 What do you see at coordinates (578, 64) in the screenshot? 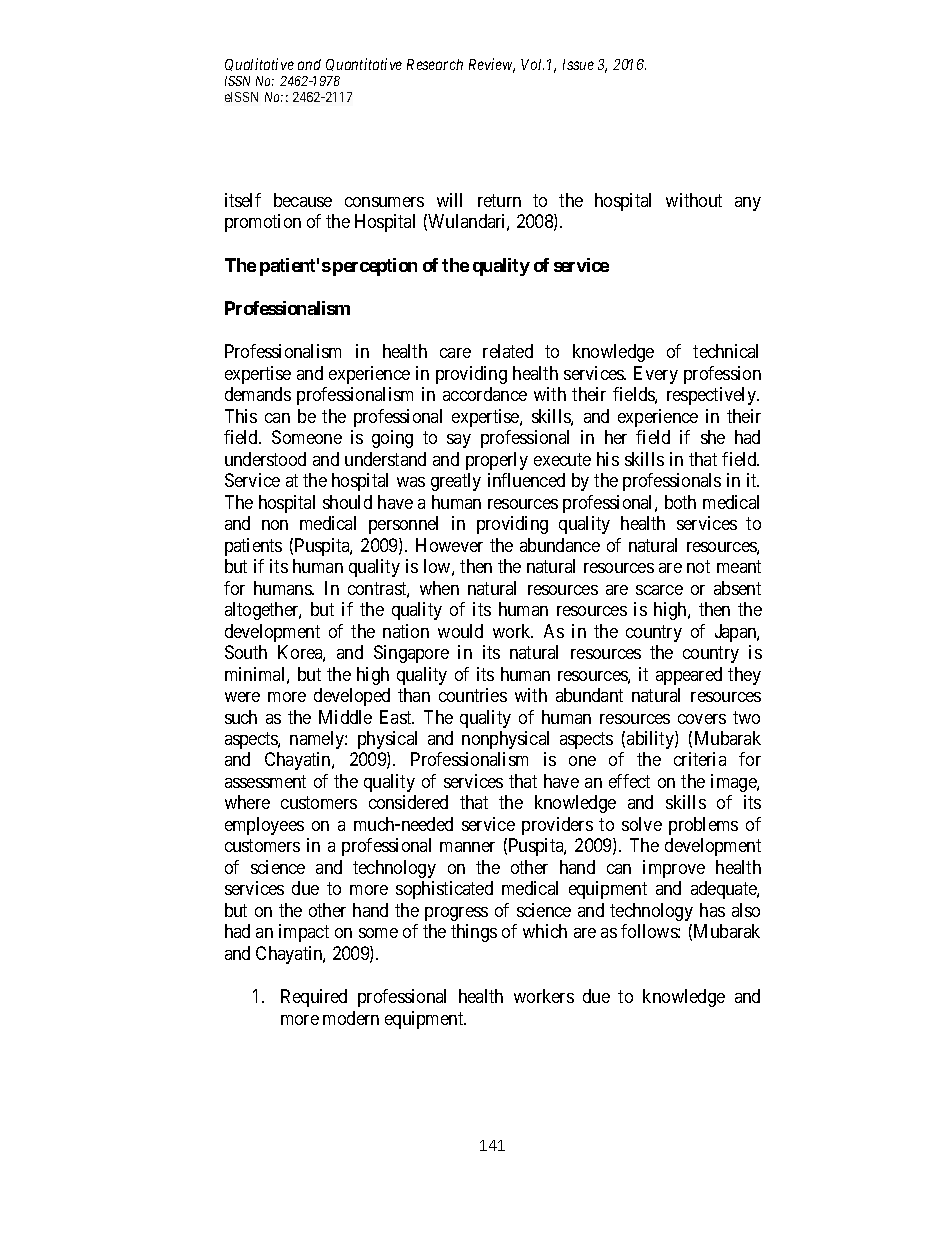
I see `Issue` at bounding box center [578, 64].
